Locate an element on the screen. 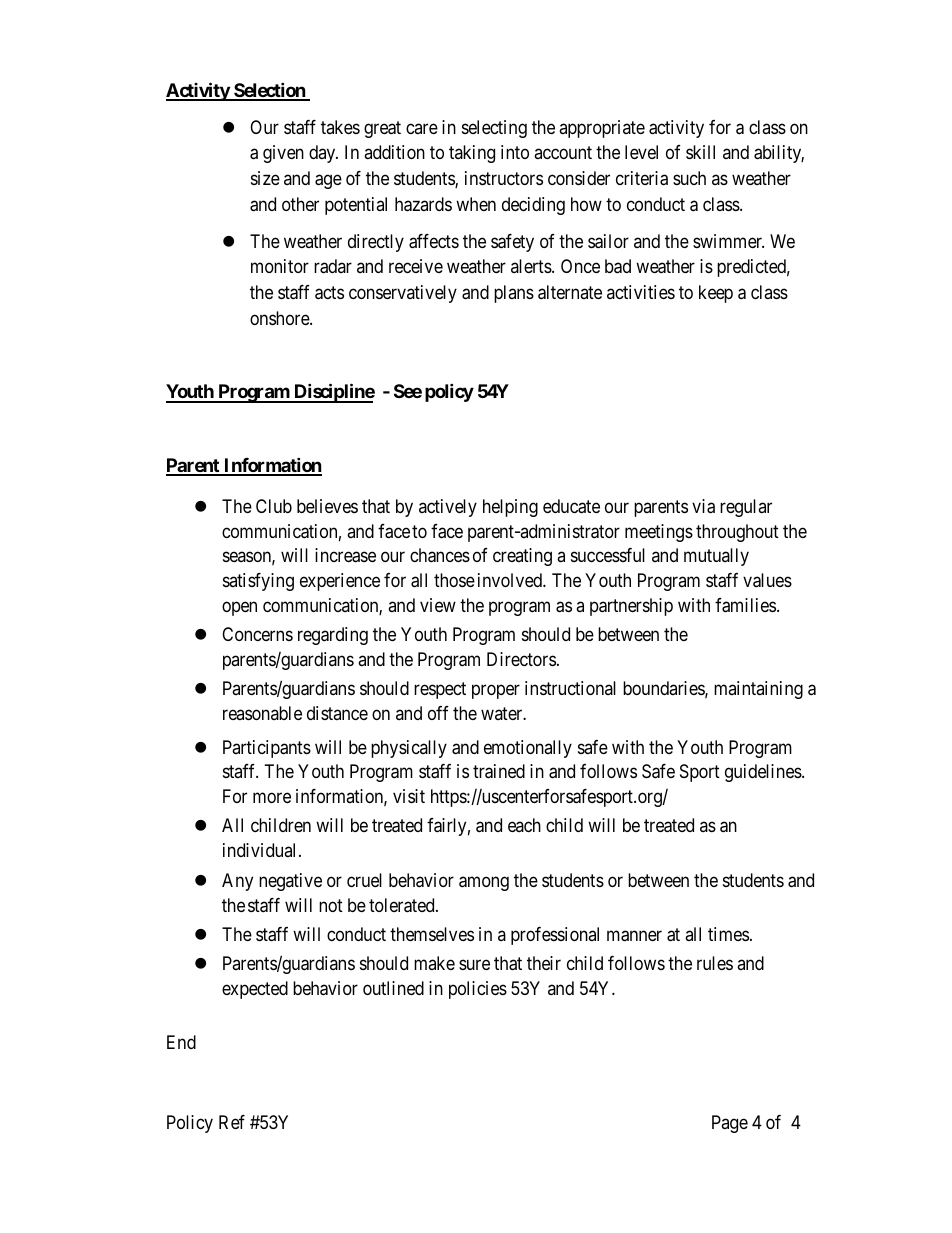 The width and height of the screenshot is (952, 1233). Ref is located at coordinates (232, 1122).
